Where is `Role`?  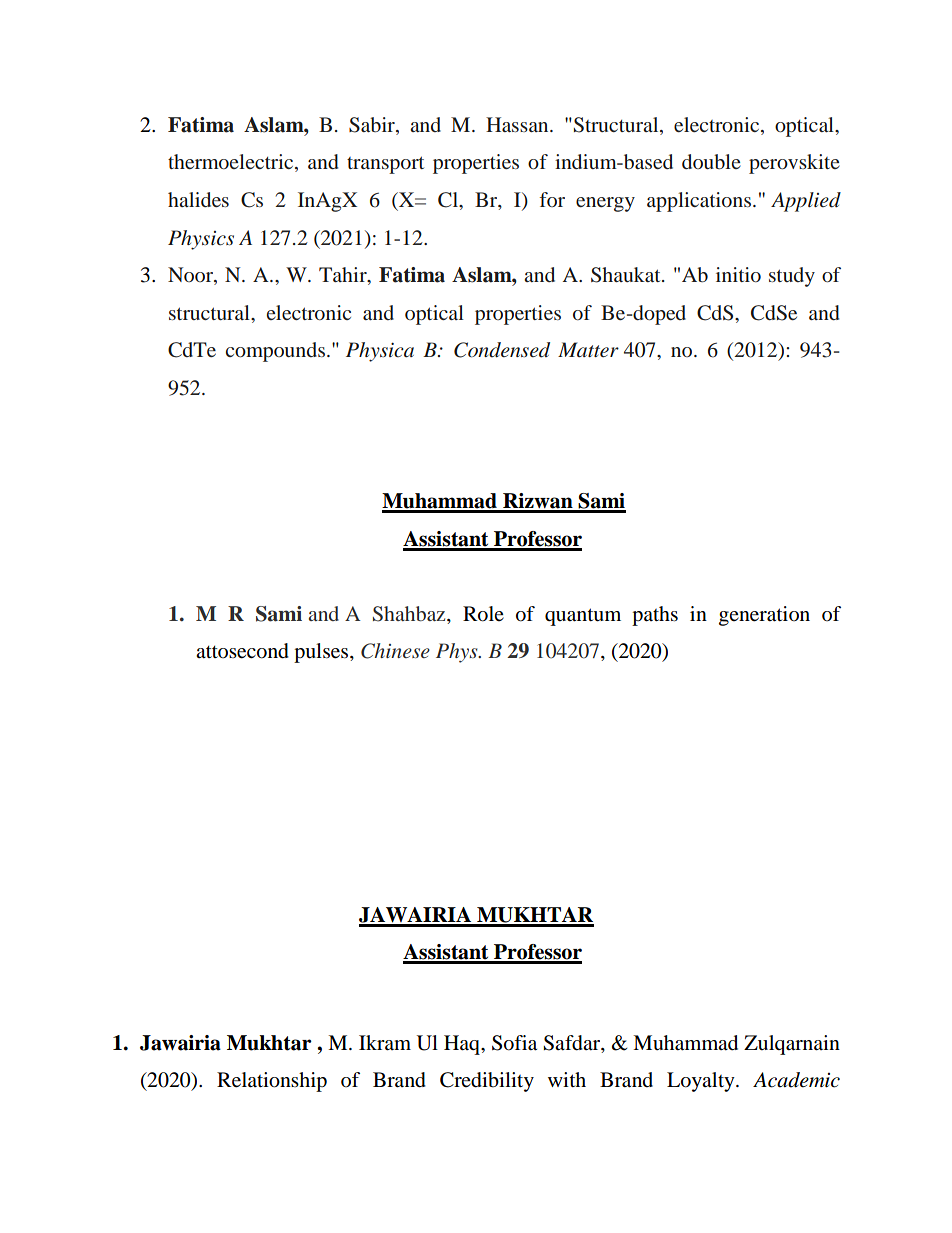 Role is located at coordinates (483, 614).
